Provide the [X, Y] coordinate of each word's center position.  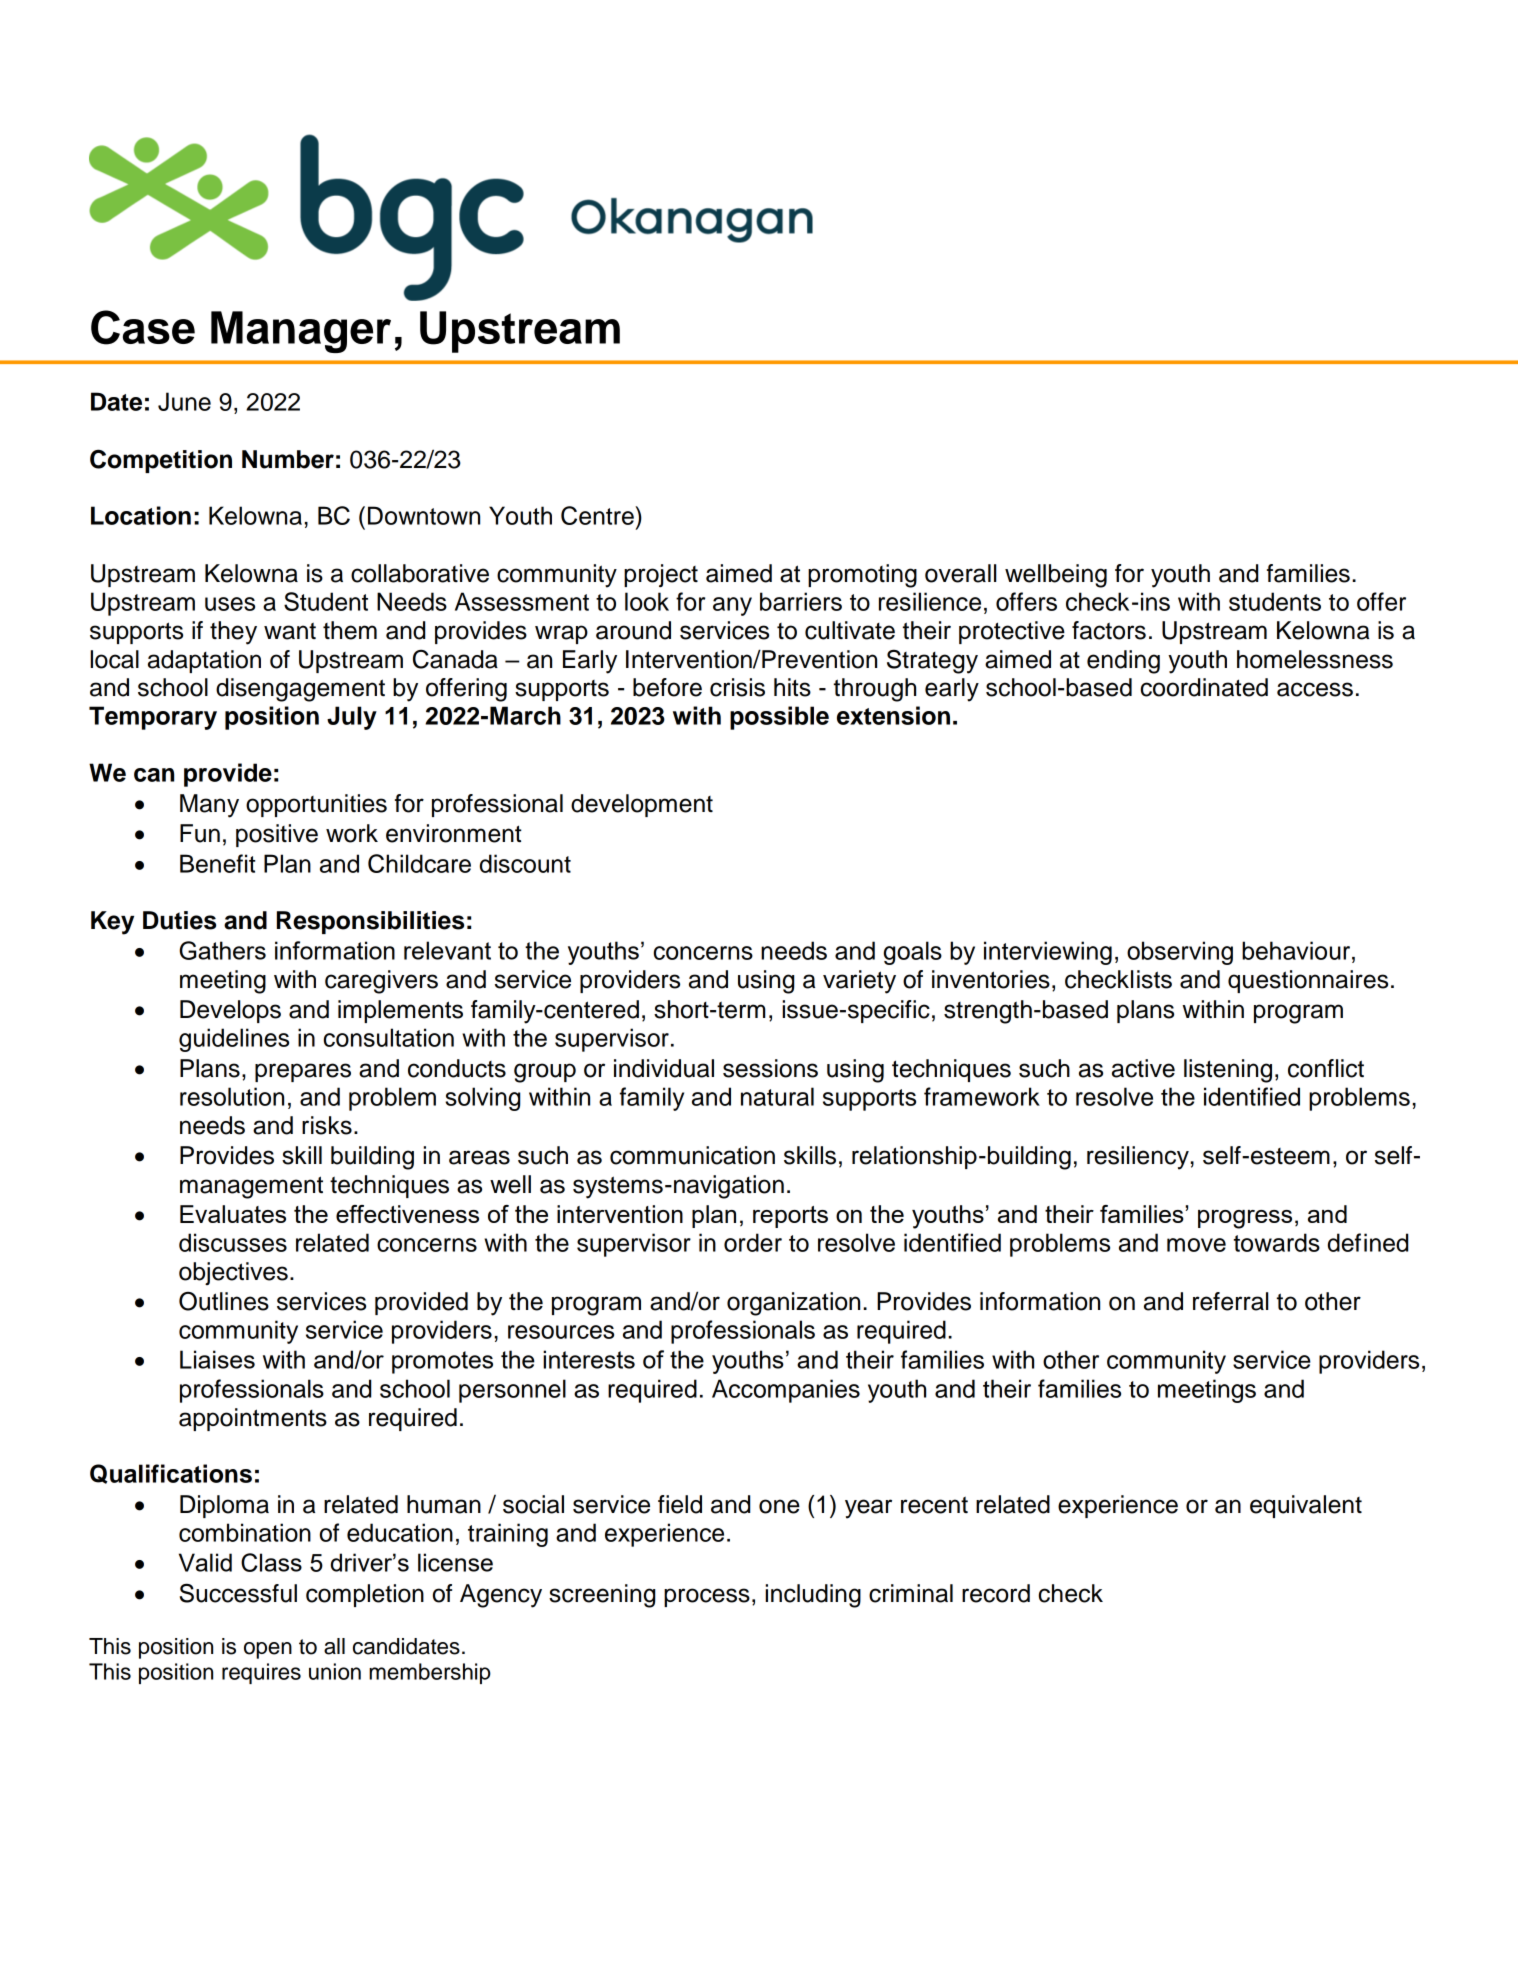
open [268, 1650]
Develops [230, 1011]
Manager [301, 332]
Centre [598, 515]
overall [960, 573]
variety [859, 982]
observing [1180, 953]
